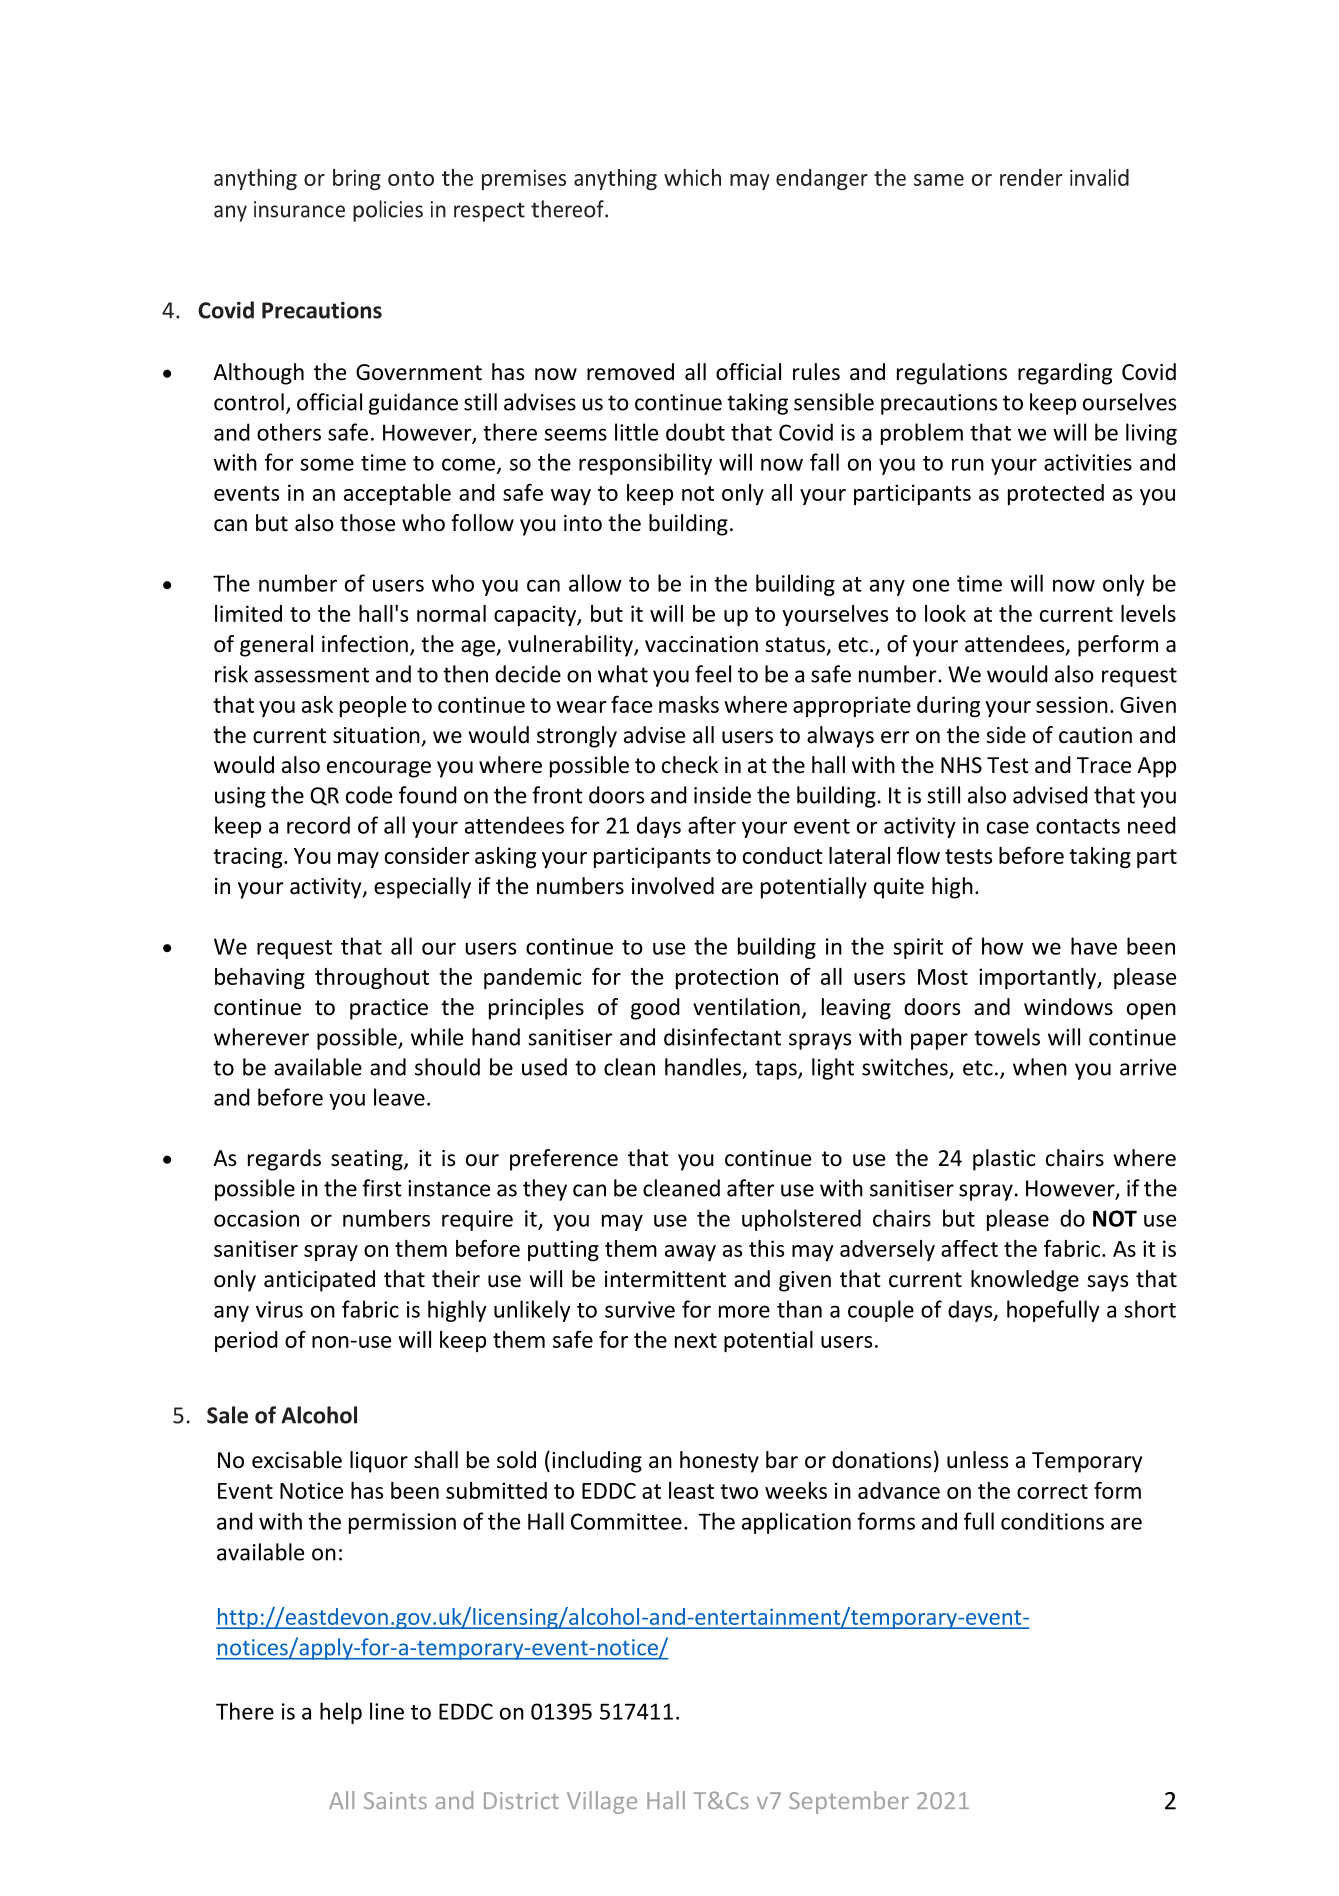 The image size is (1339, 1896). I want to click on throughout, so click(372, 978).
